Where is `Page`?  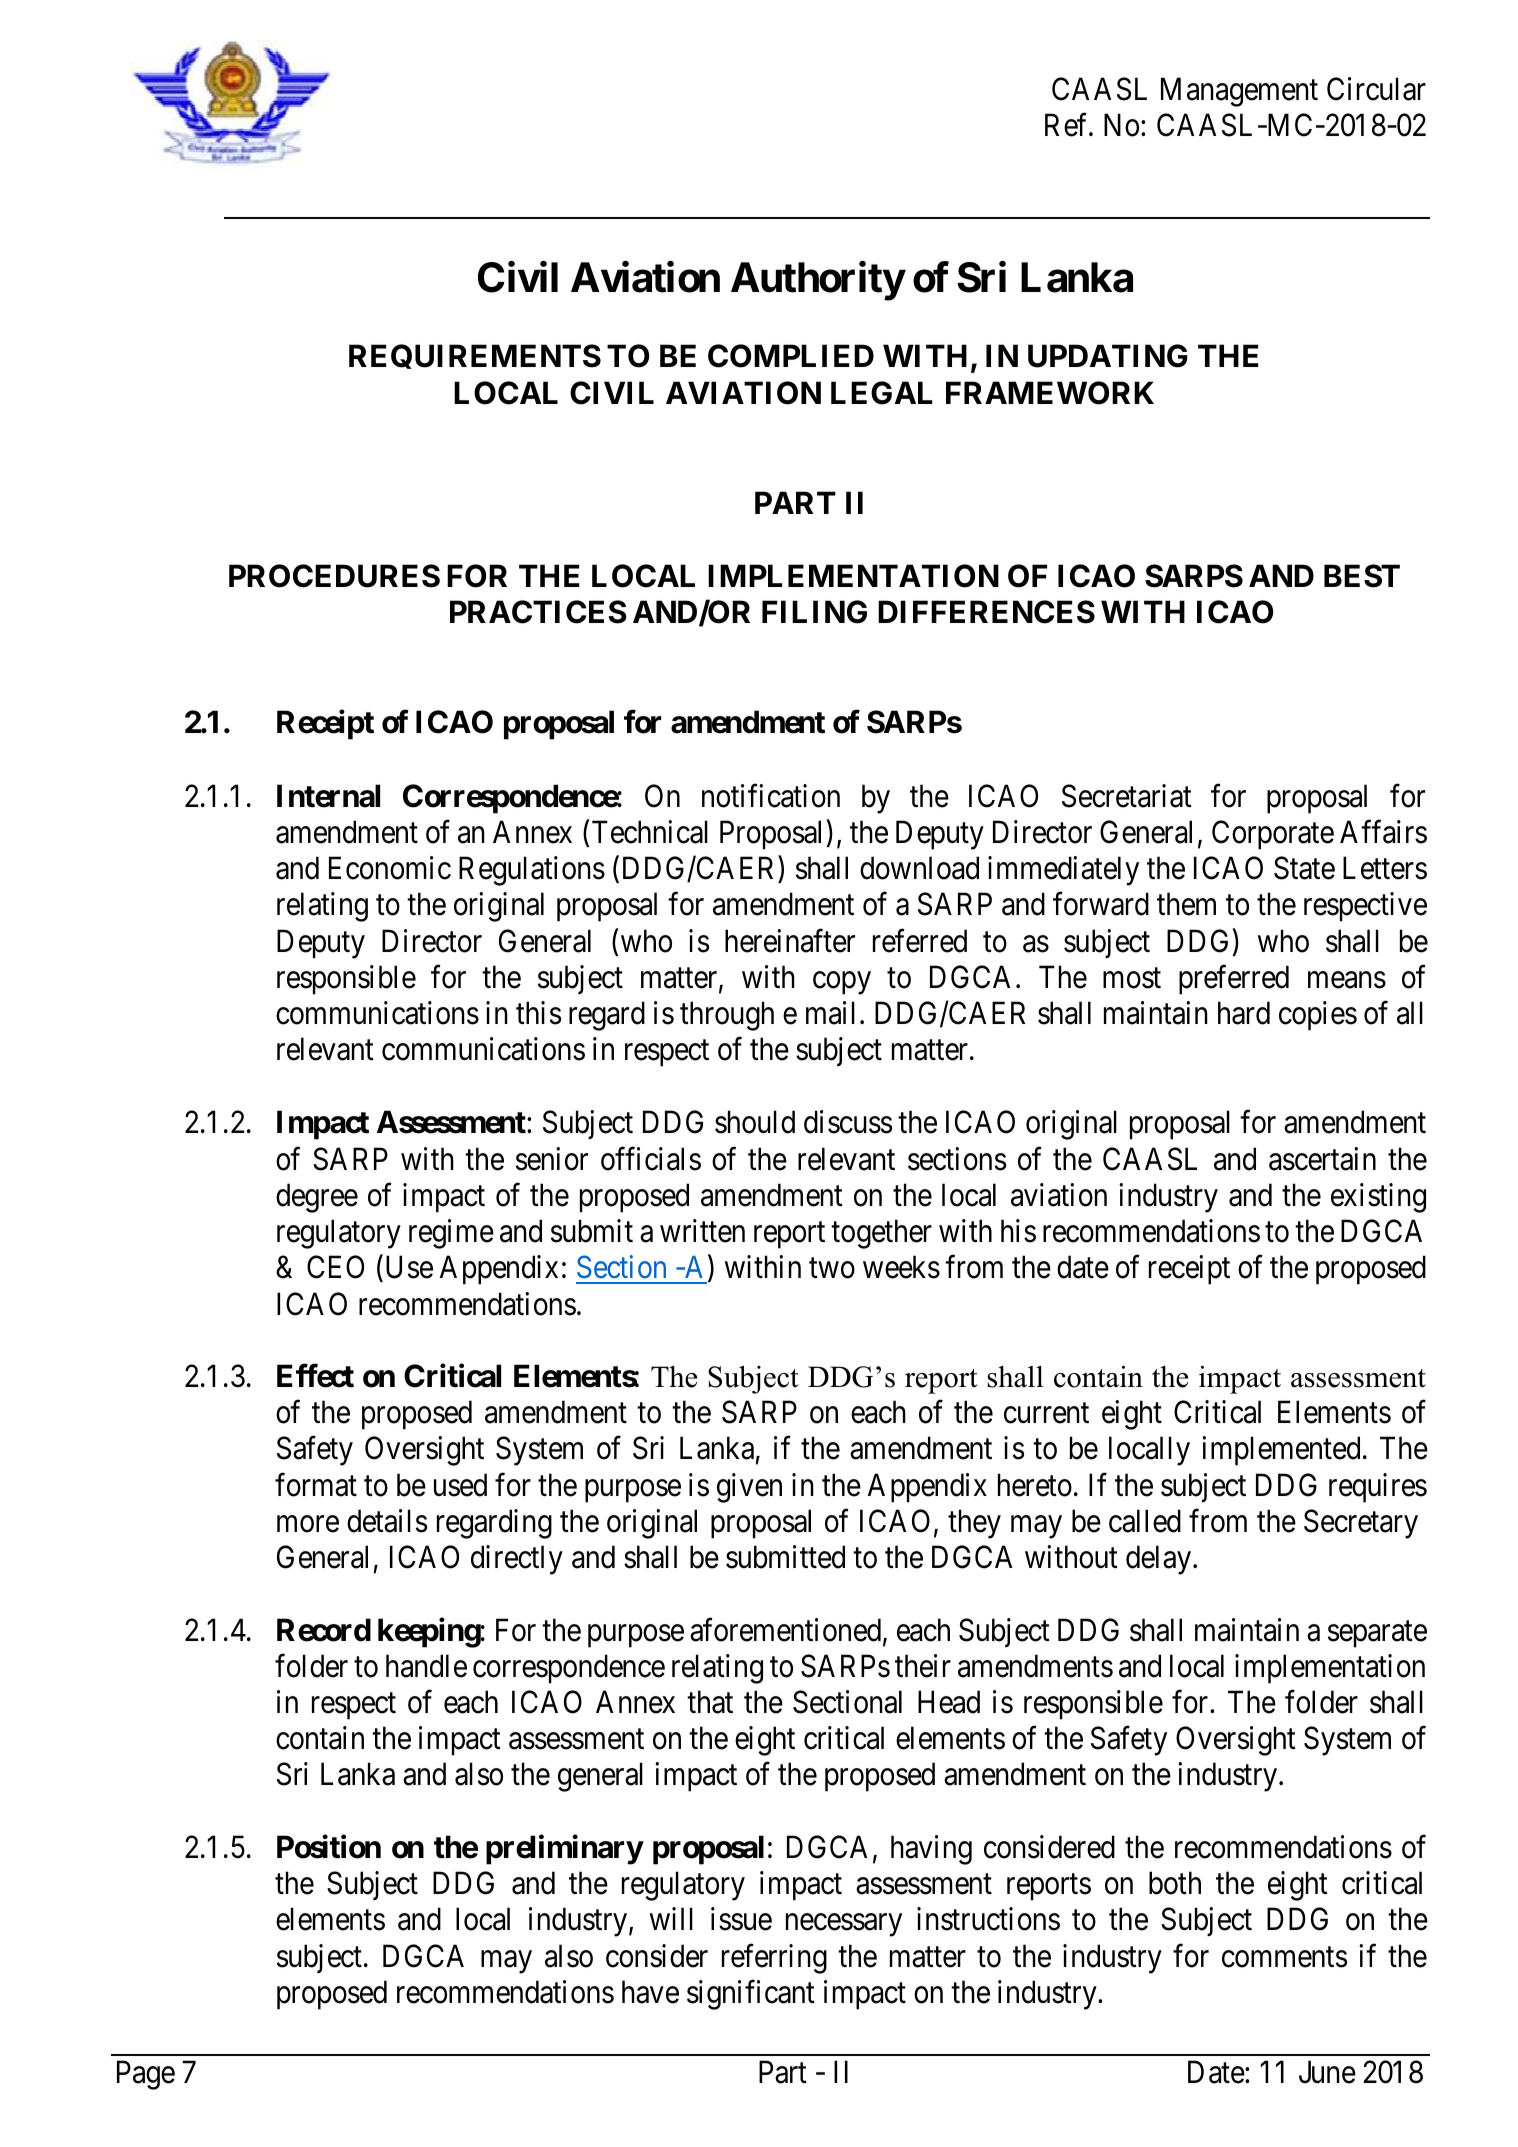
Page is located at coordinates (146, 2075).
